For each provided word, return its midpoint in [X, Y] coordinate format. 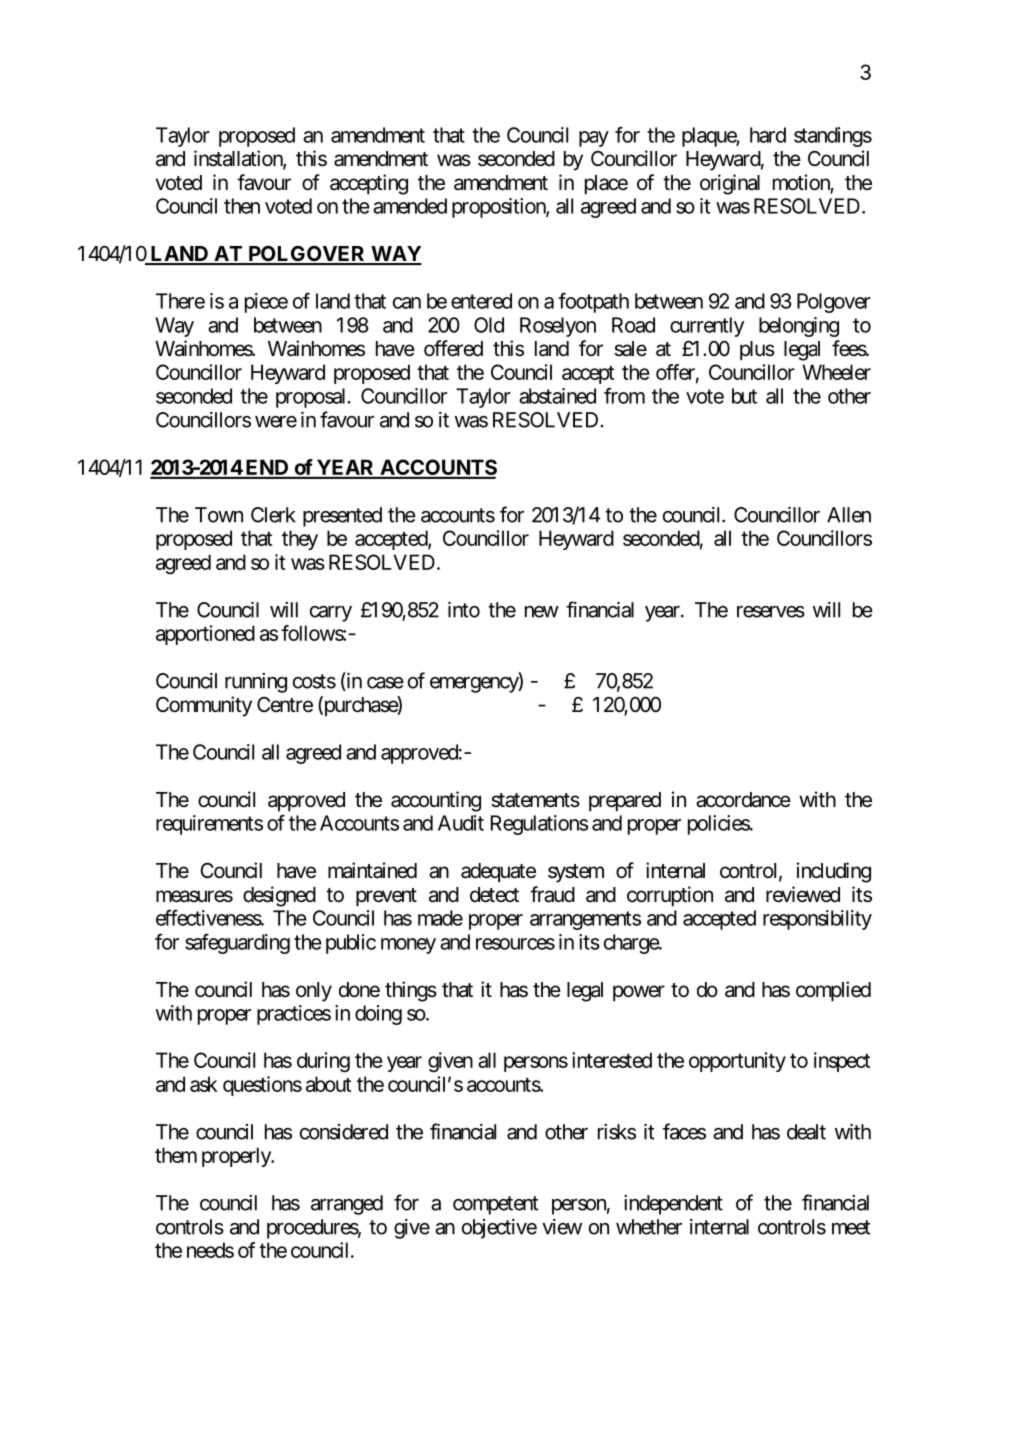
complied [833, 991]
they [300, 540]
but [744, 396]
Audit [461, 823]
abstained [557, 396]
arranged [347, 1205]
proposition [499, 208]
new [542, 612]
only [314, 992]
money [408, 946]
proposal [312, 398]
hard [768, 135]
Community [204, 706]
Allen [849, 515]
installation [239, 159]
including [834, 872]
